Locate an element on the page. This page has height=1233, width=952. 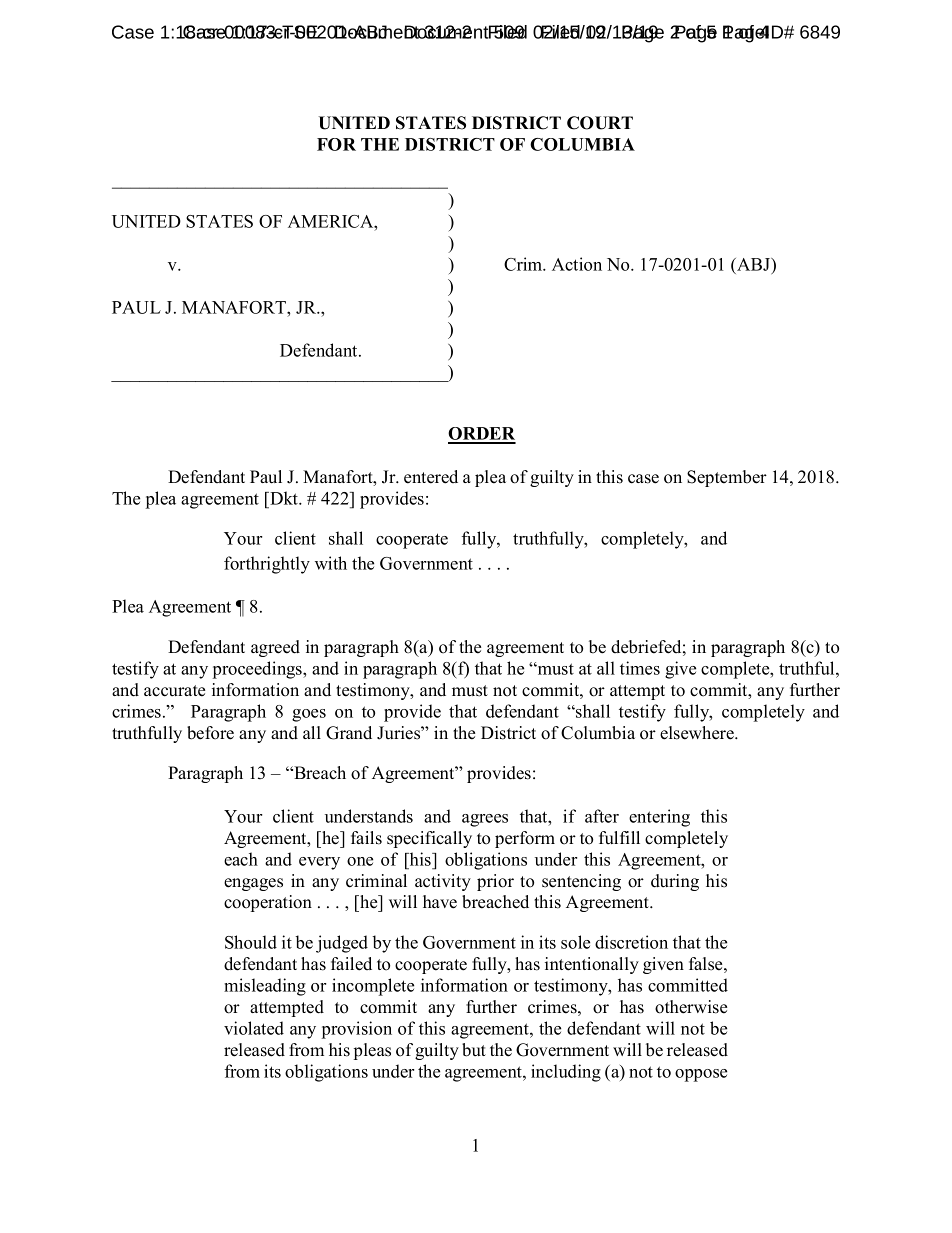
but is located at coordinates (474, 1050).
